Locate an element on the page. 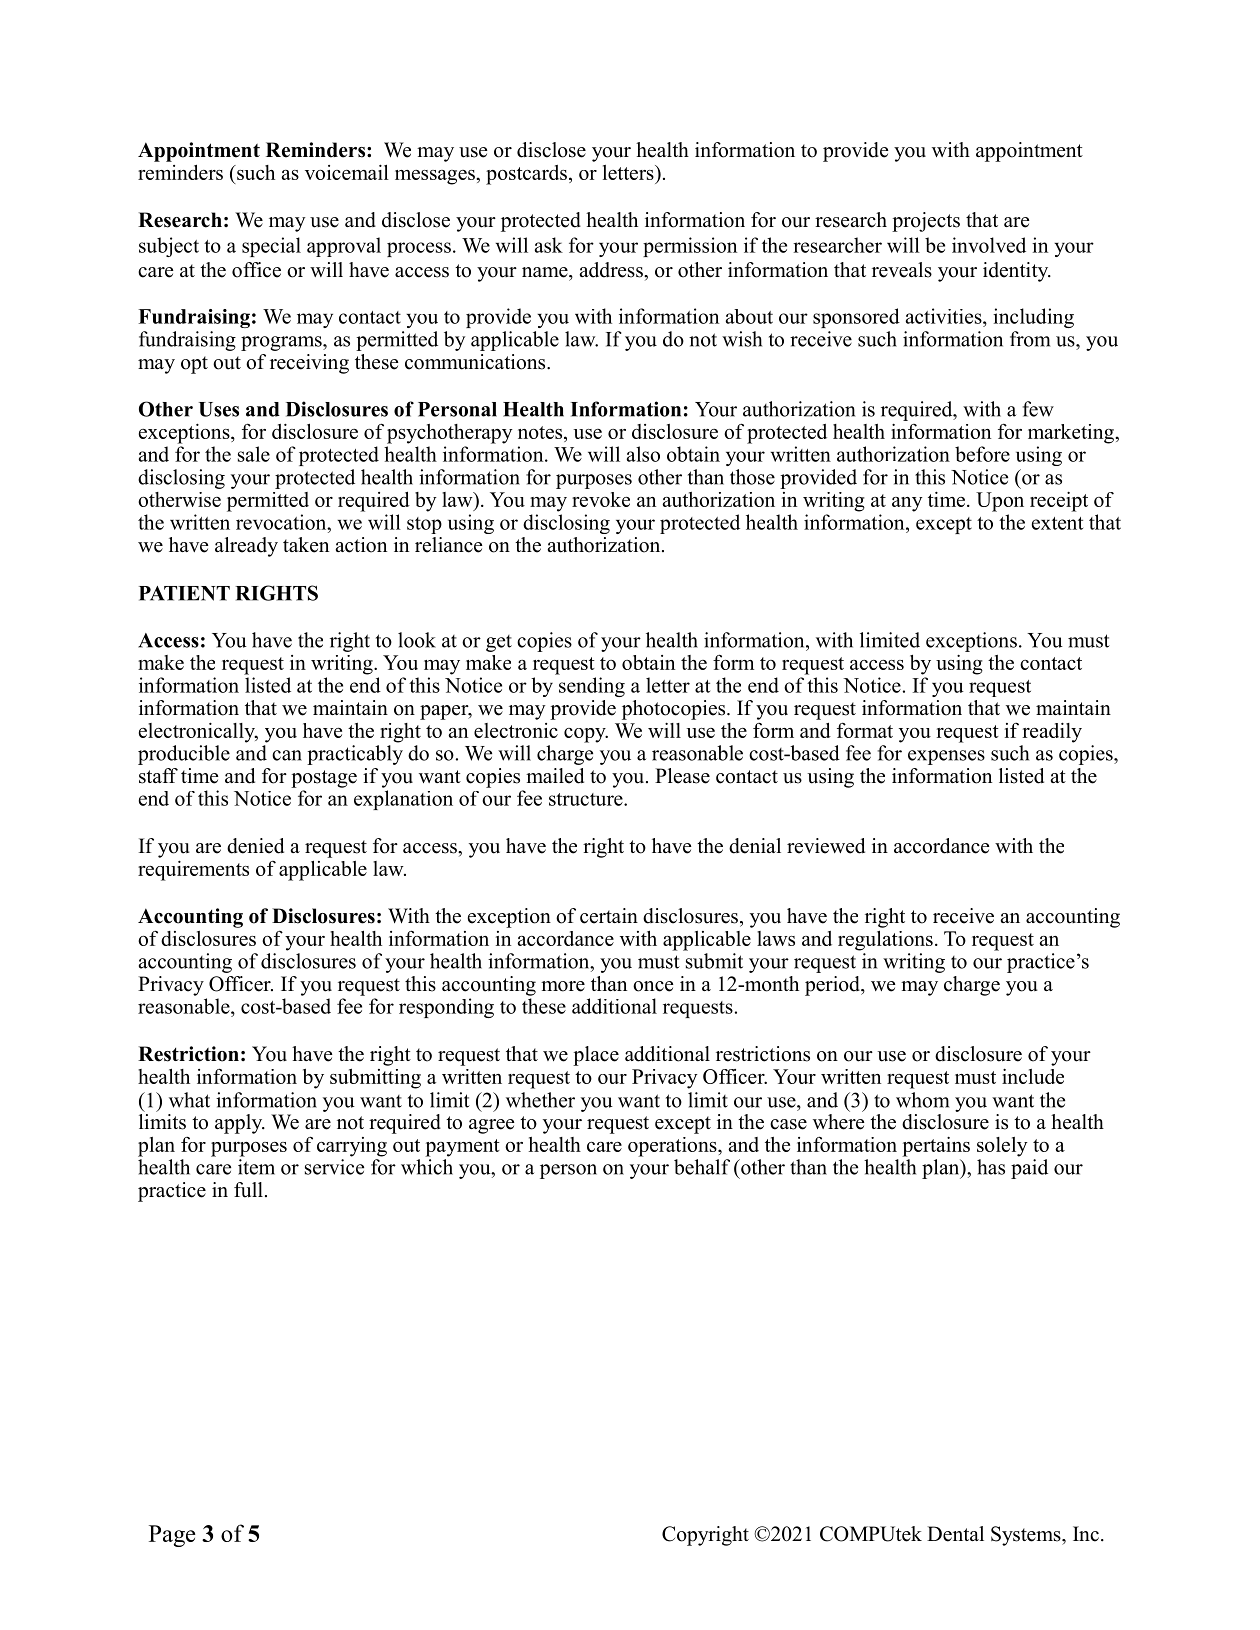 The width and height of the image is (1260, 1630). revoke is located at coordinates (601, 499).
